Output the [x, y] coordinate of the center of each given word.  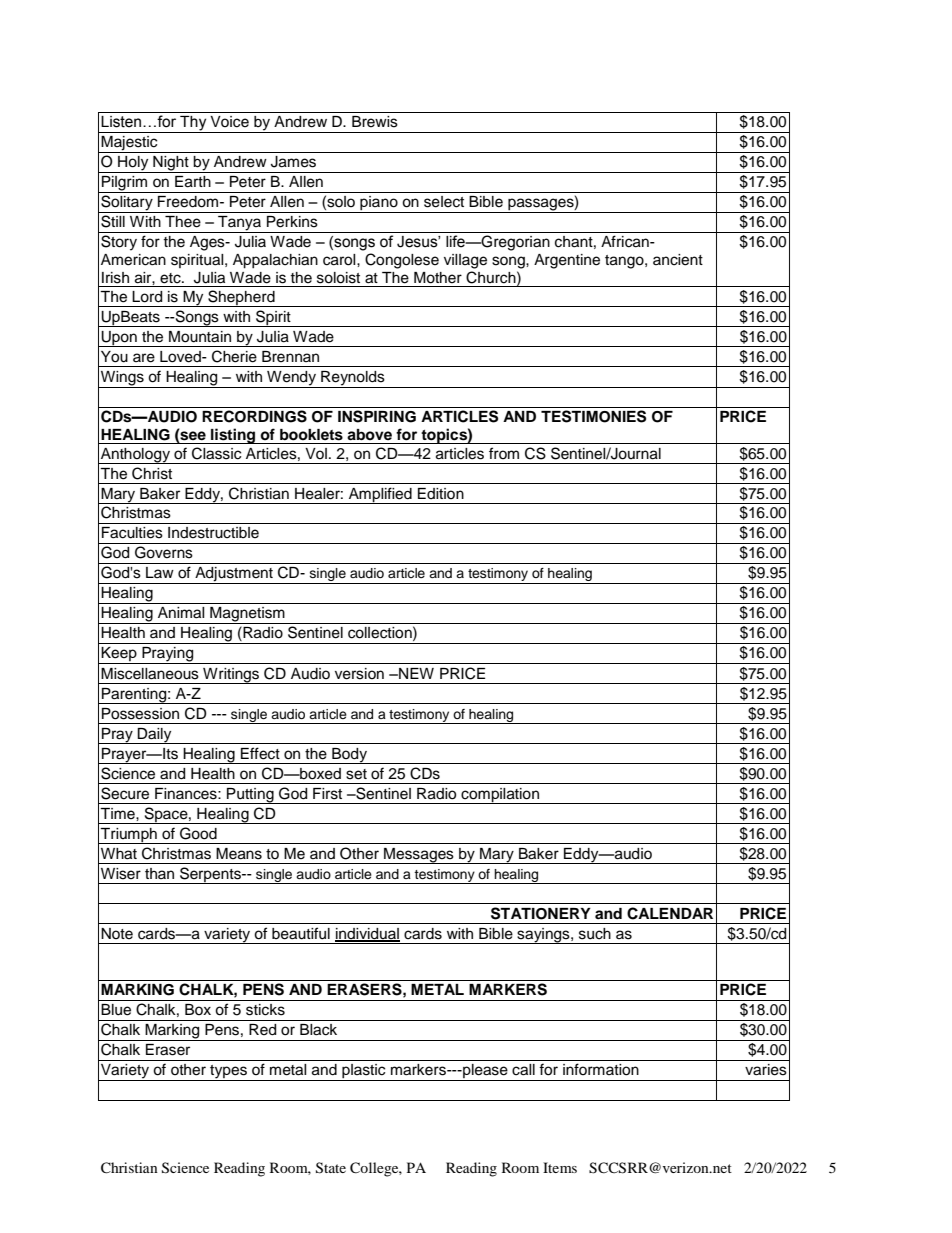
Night [171, 164]
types [228, 1073]
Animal [181, 613]
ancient [678, 260]
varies [766, 1070]
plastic [364, 1072]
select [444, 202]
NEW [415, 673]
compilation [500, 796]
